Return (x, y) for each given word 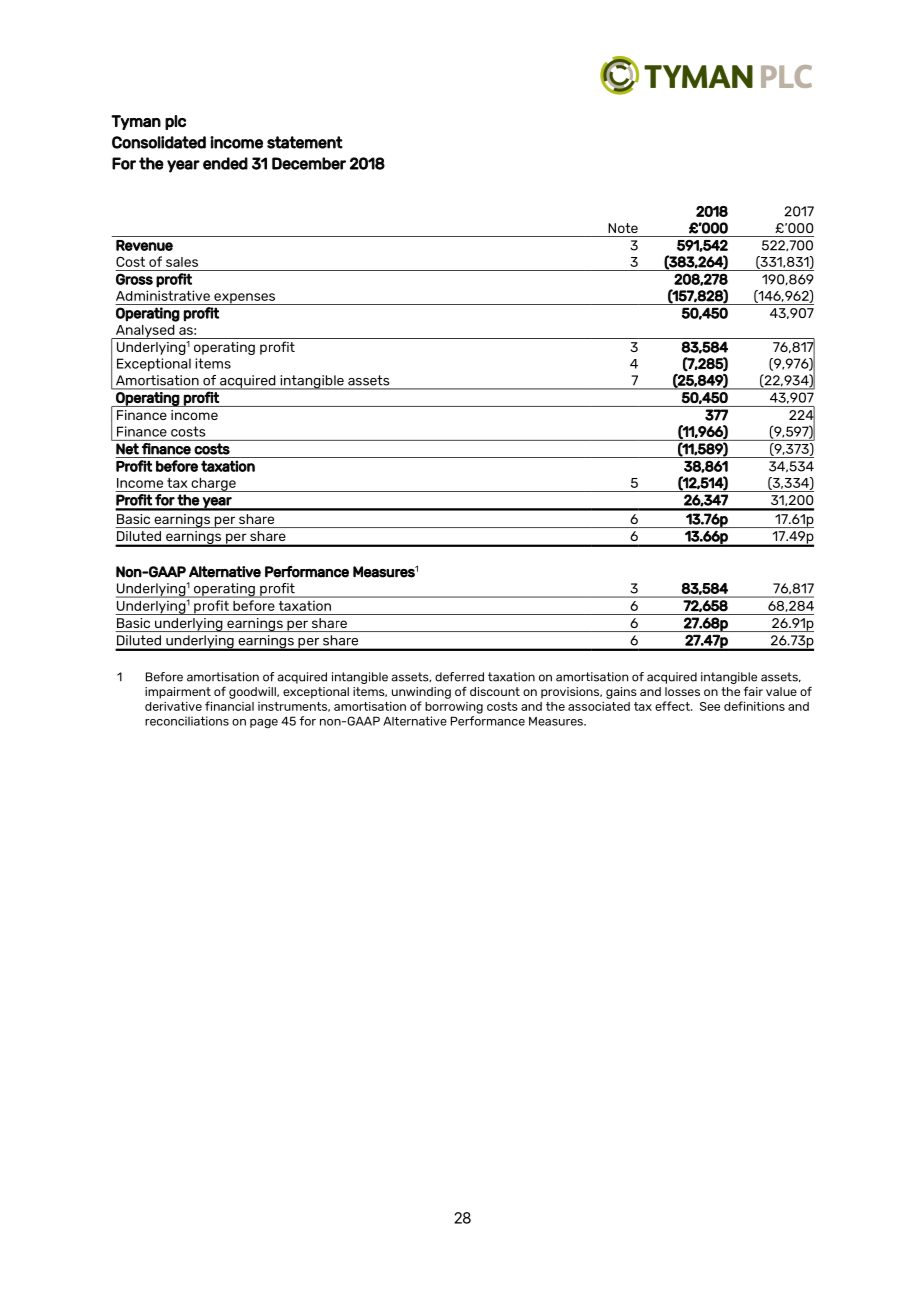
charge (213, 485)
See (710, 706)
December (309, 163)
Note (623, 228)
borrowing (454, 708)
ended (225, 163)
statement (305, 142)
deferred (459, 677)
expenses (245, 299)
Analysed (145, 332)
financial (229, 706)
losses (682, 691)
